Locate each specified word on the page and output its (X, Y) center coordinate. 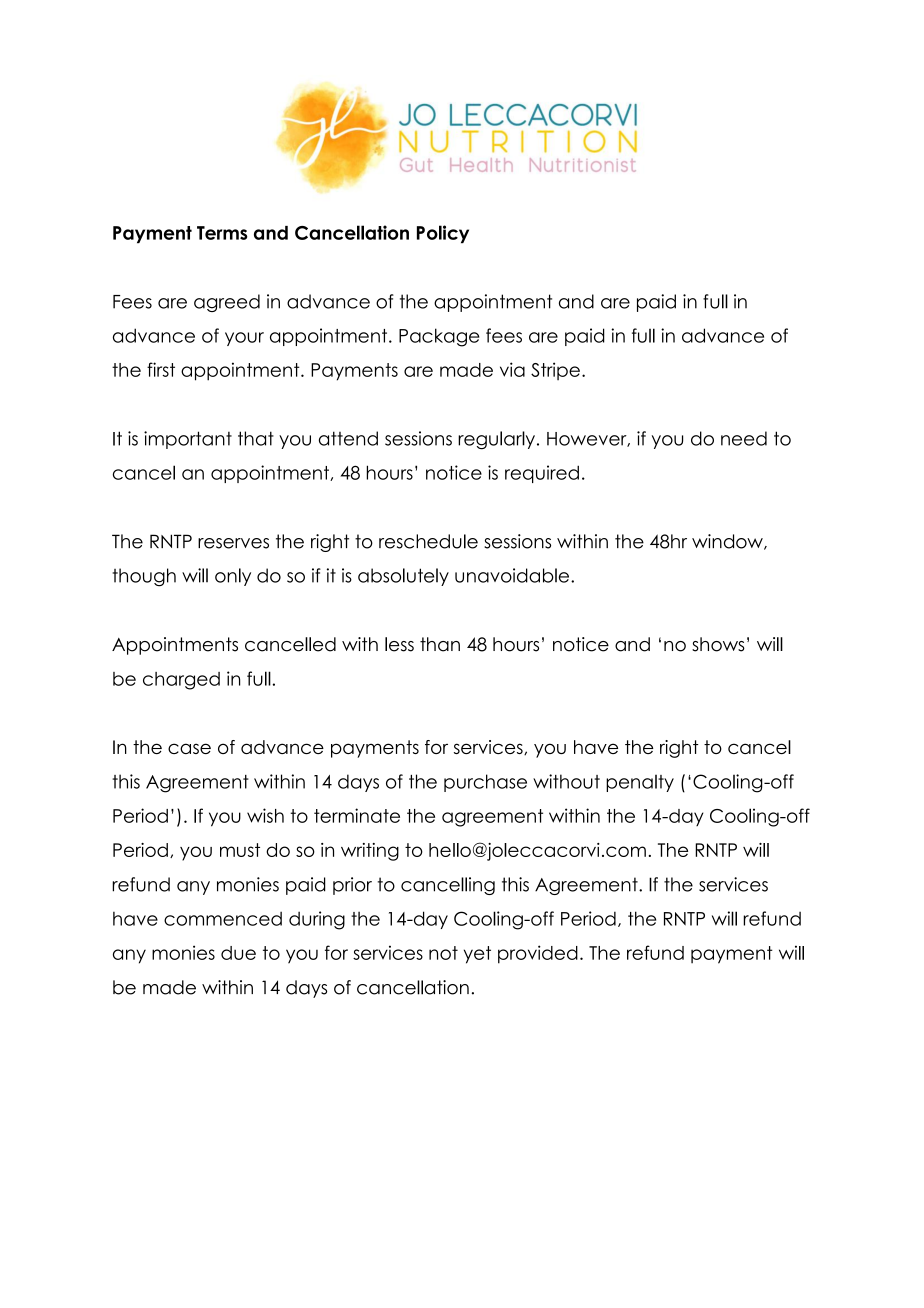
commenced (223, 918)
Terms (222, 233)
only (233, 577)
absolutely (403, 577)
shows (718, 644)
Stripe (555, 371)
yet (477, 955)
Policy (443, 234)
